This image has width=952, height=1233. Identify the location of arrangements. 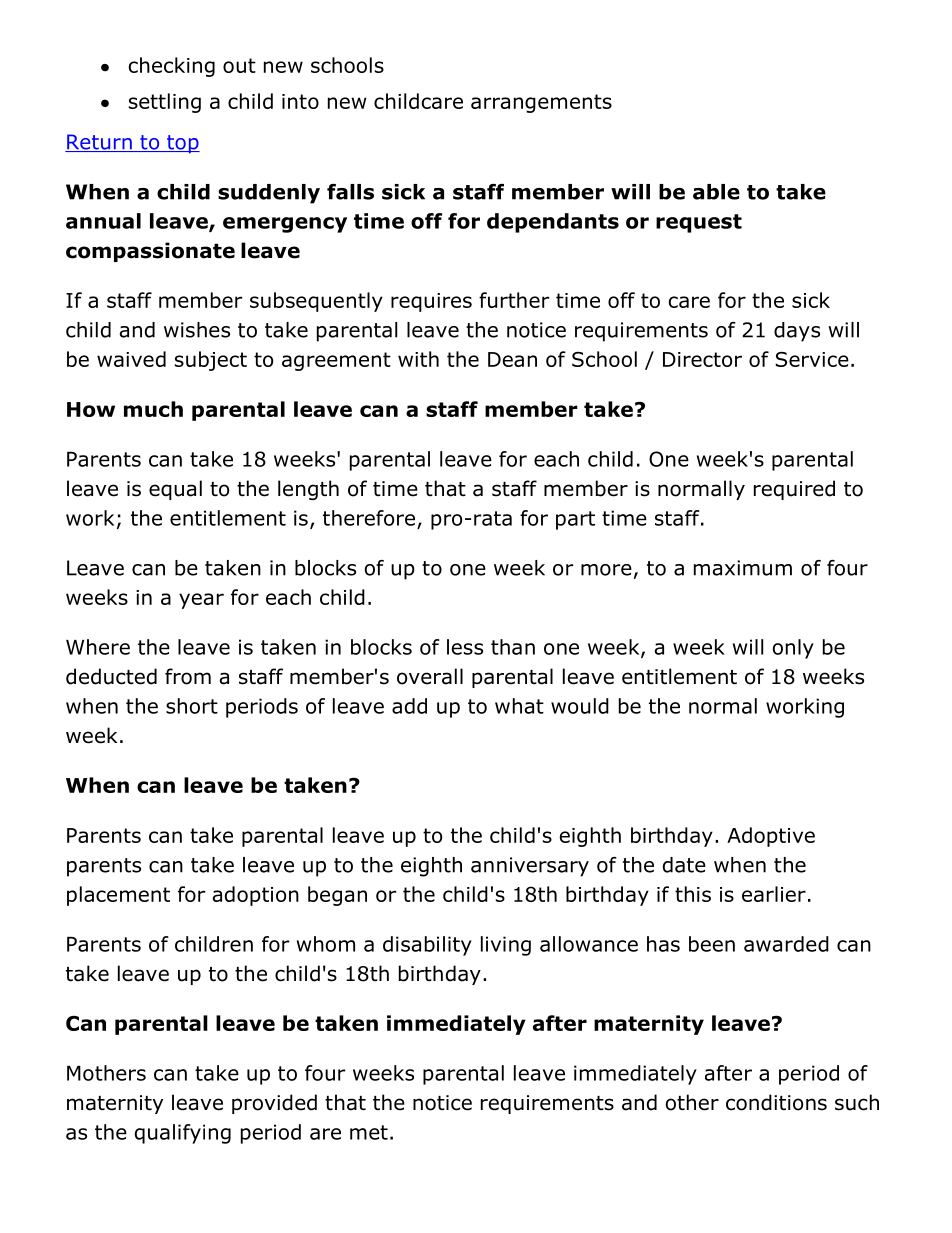
(541, 103).
